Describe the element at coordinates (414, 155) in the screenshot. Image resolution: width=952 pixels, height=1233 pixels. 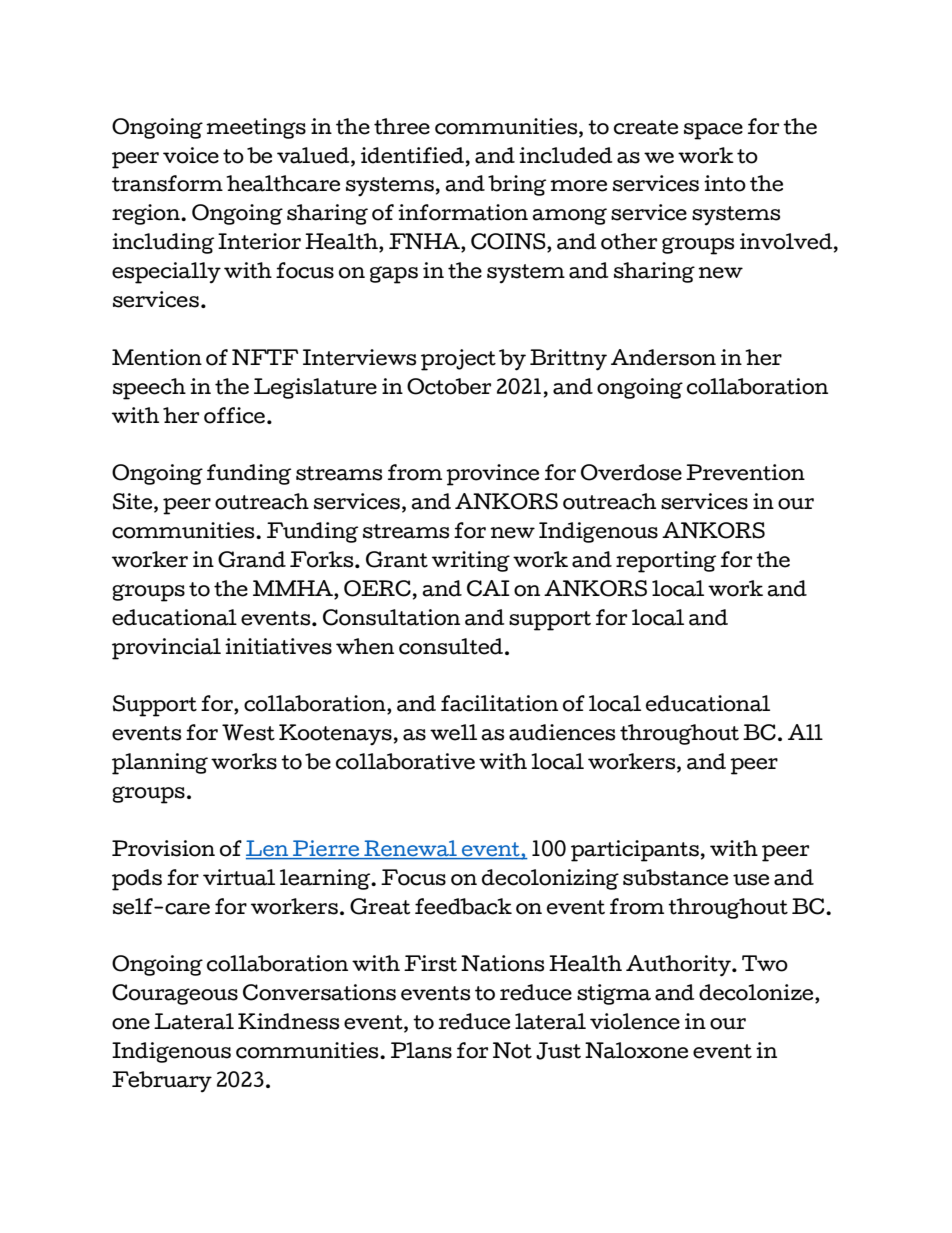
I see `identified` at that location.
